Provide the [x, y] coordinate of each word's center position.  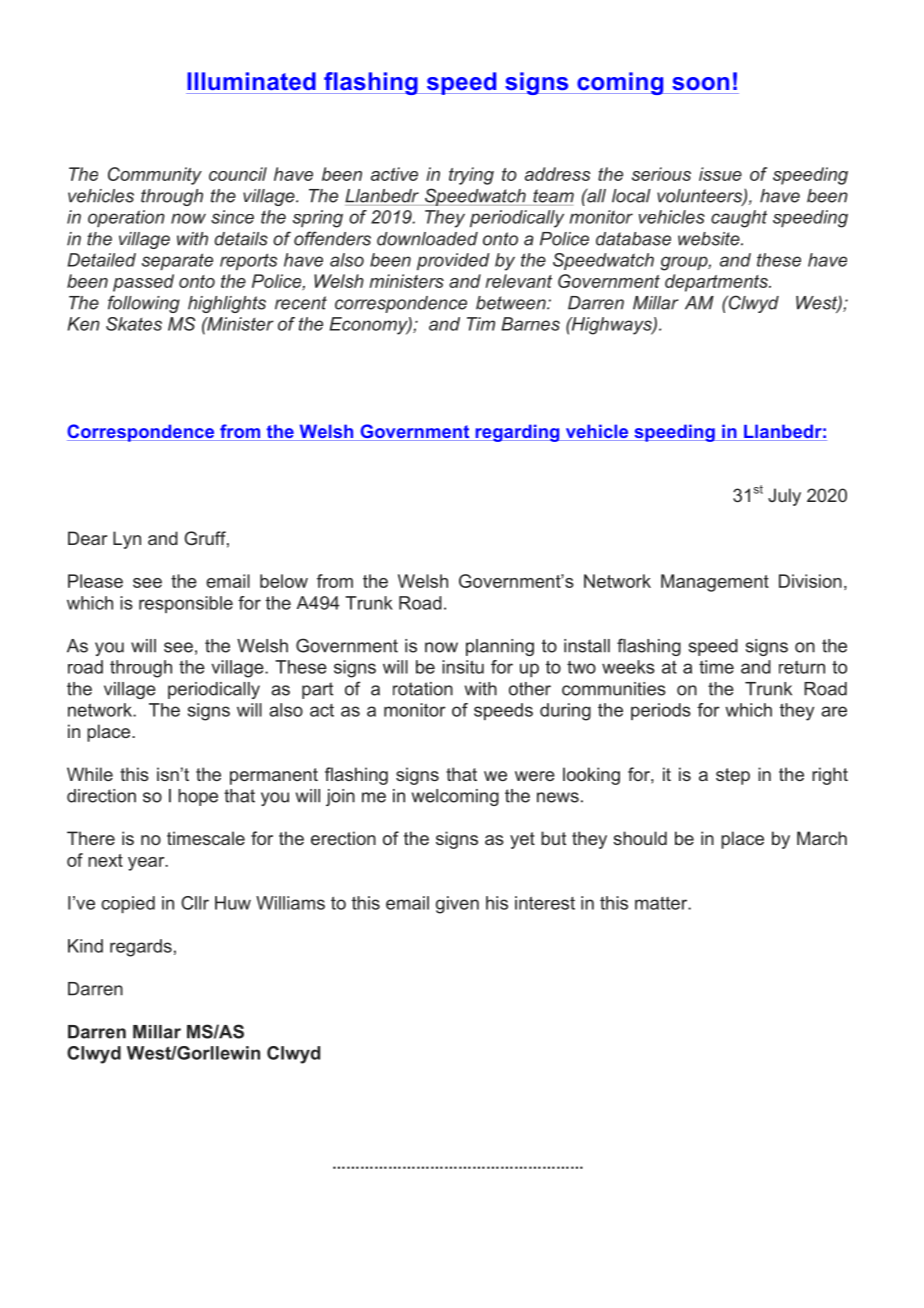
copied [128, 904]
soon [700, 83]
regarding [517, 433]
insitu [463, 667]
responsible [186, 604]
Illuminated [251, 81]
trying [471, 176]
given [457, 905]
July [784, 497]
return [802, 667]
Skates [134, 324]
